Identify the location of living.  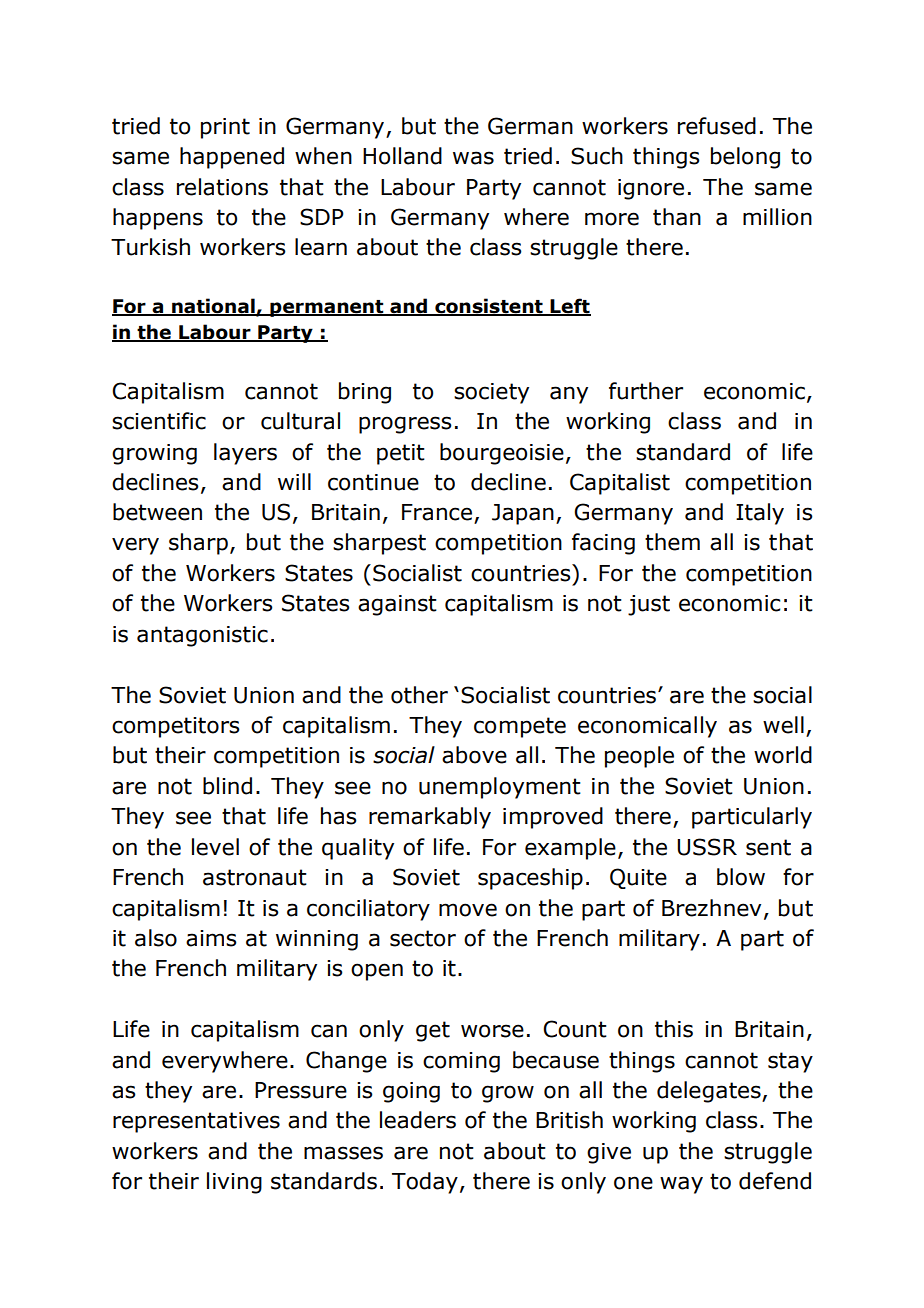
(234, 1183).
